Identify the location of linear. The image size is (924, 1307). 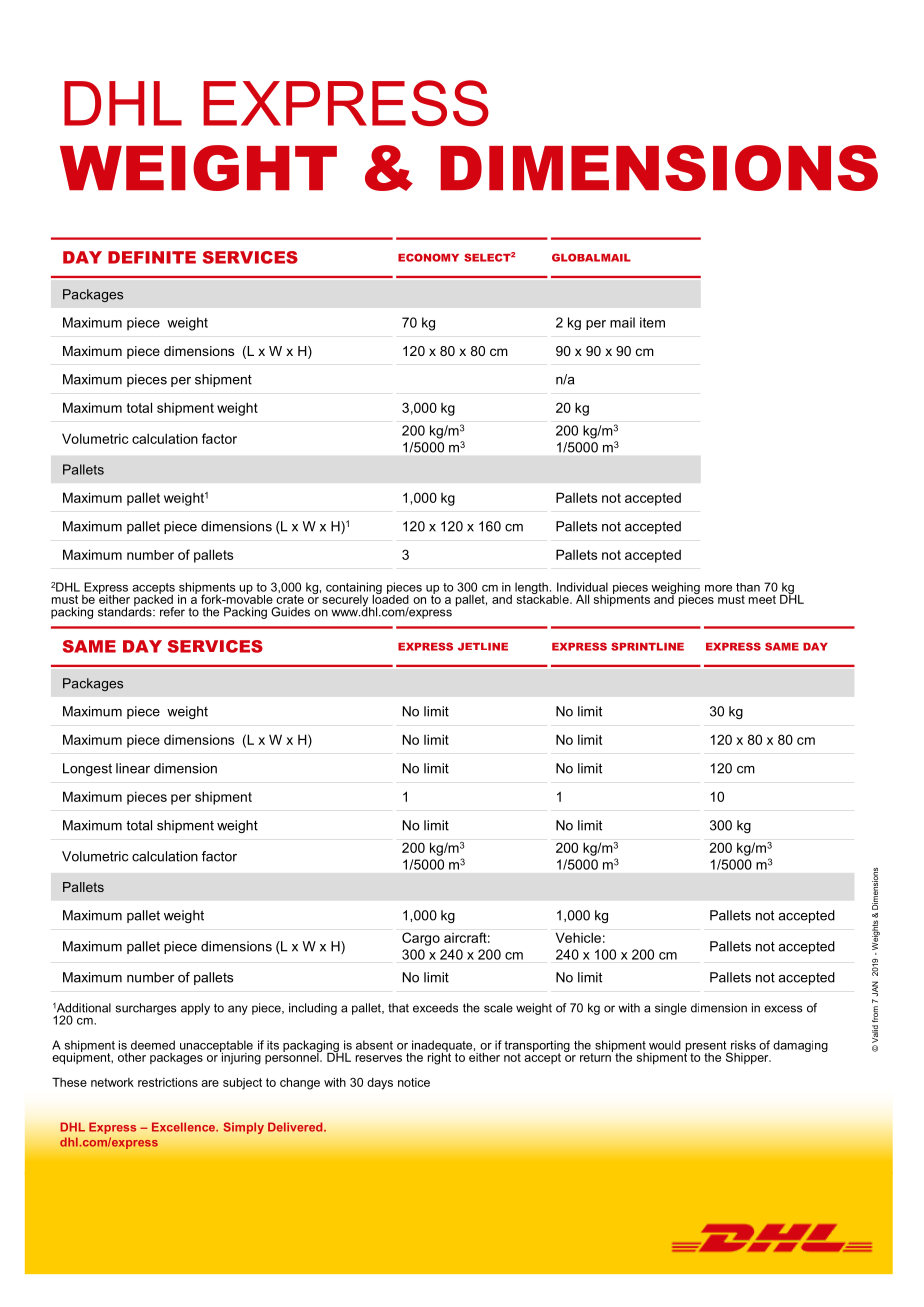
(133, 768).
